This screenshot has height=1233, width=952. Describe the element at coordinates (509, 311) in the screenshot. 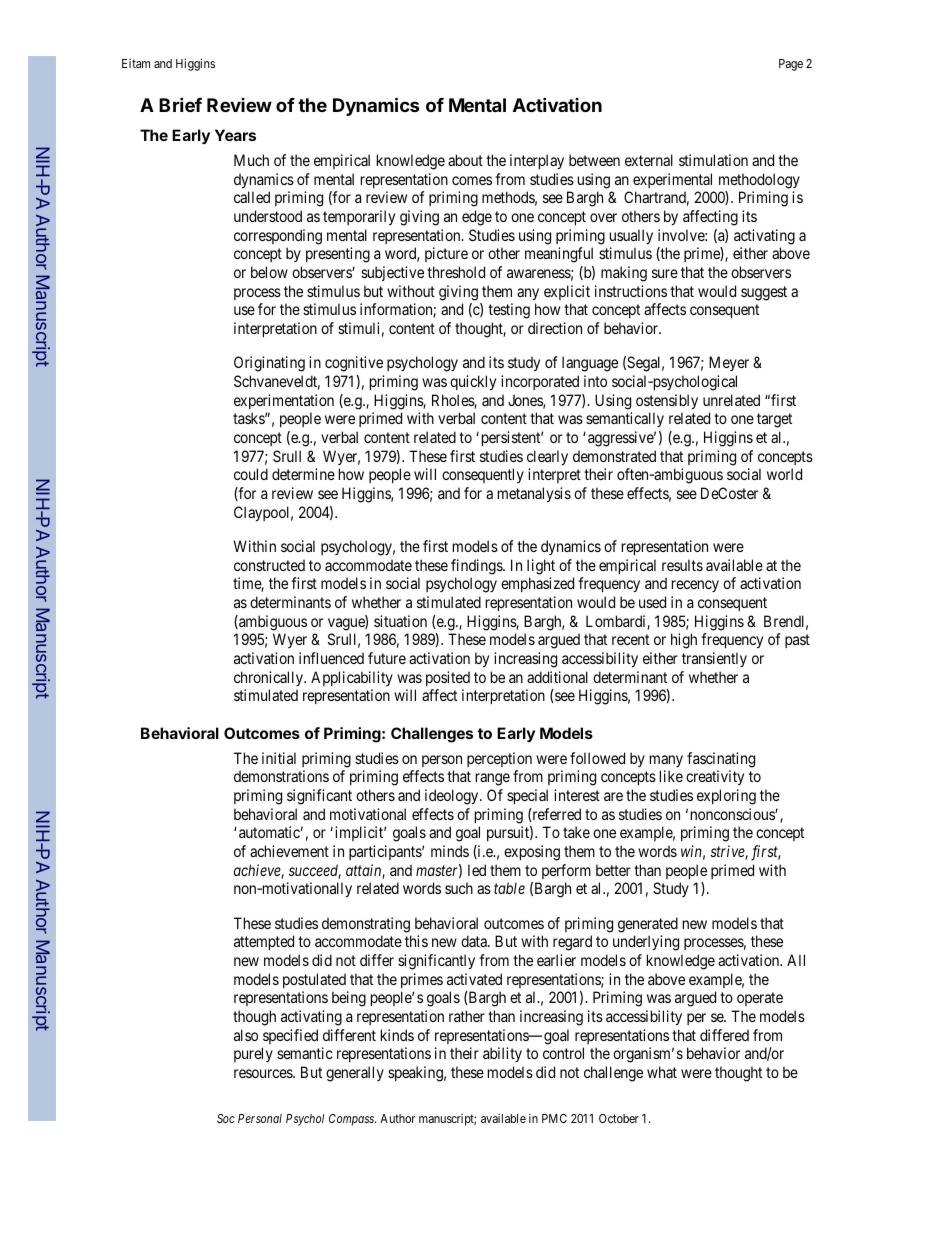

I see `testing` at that location.
